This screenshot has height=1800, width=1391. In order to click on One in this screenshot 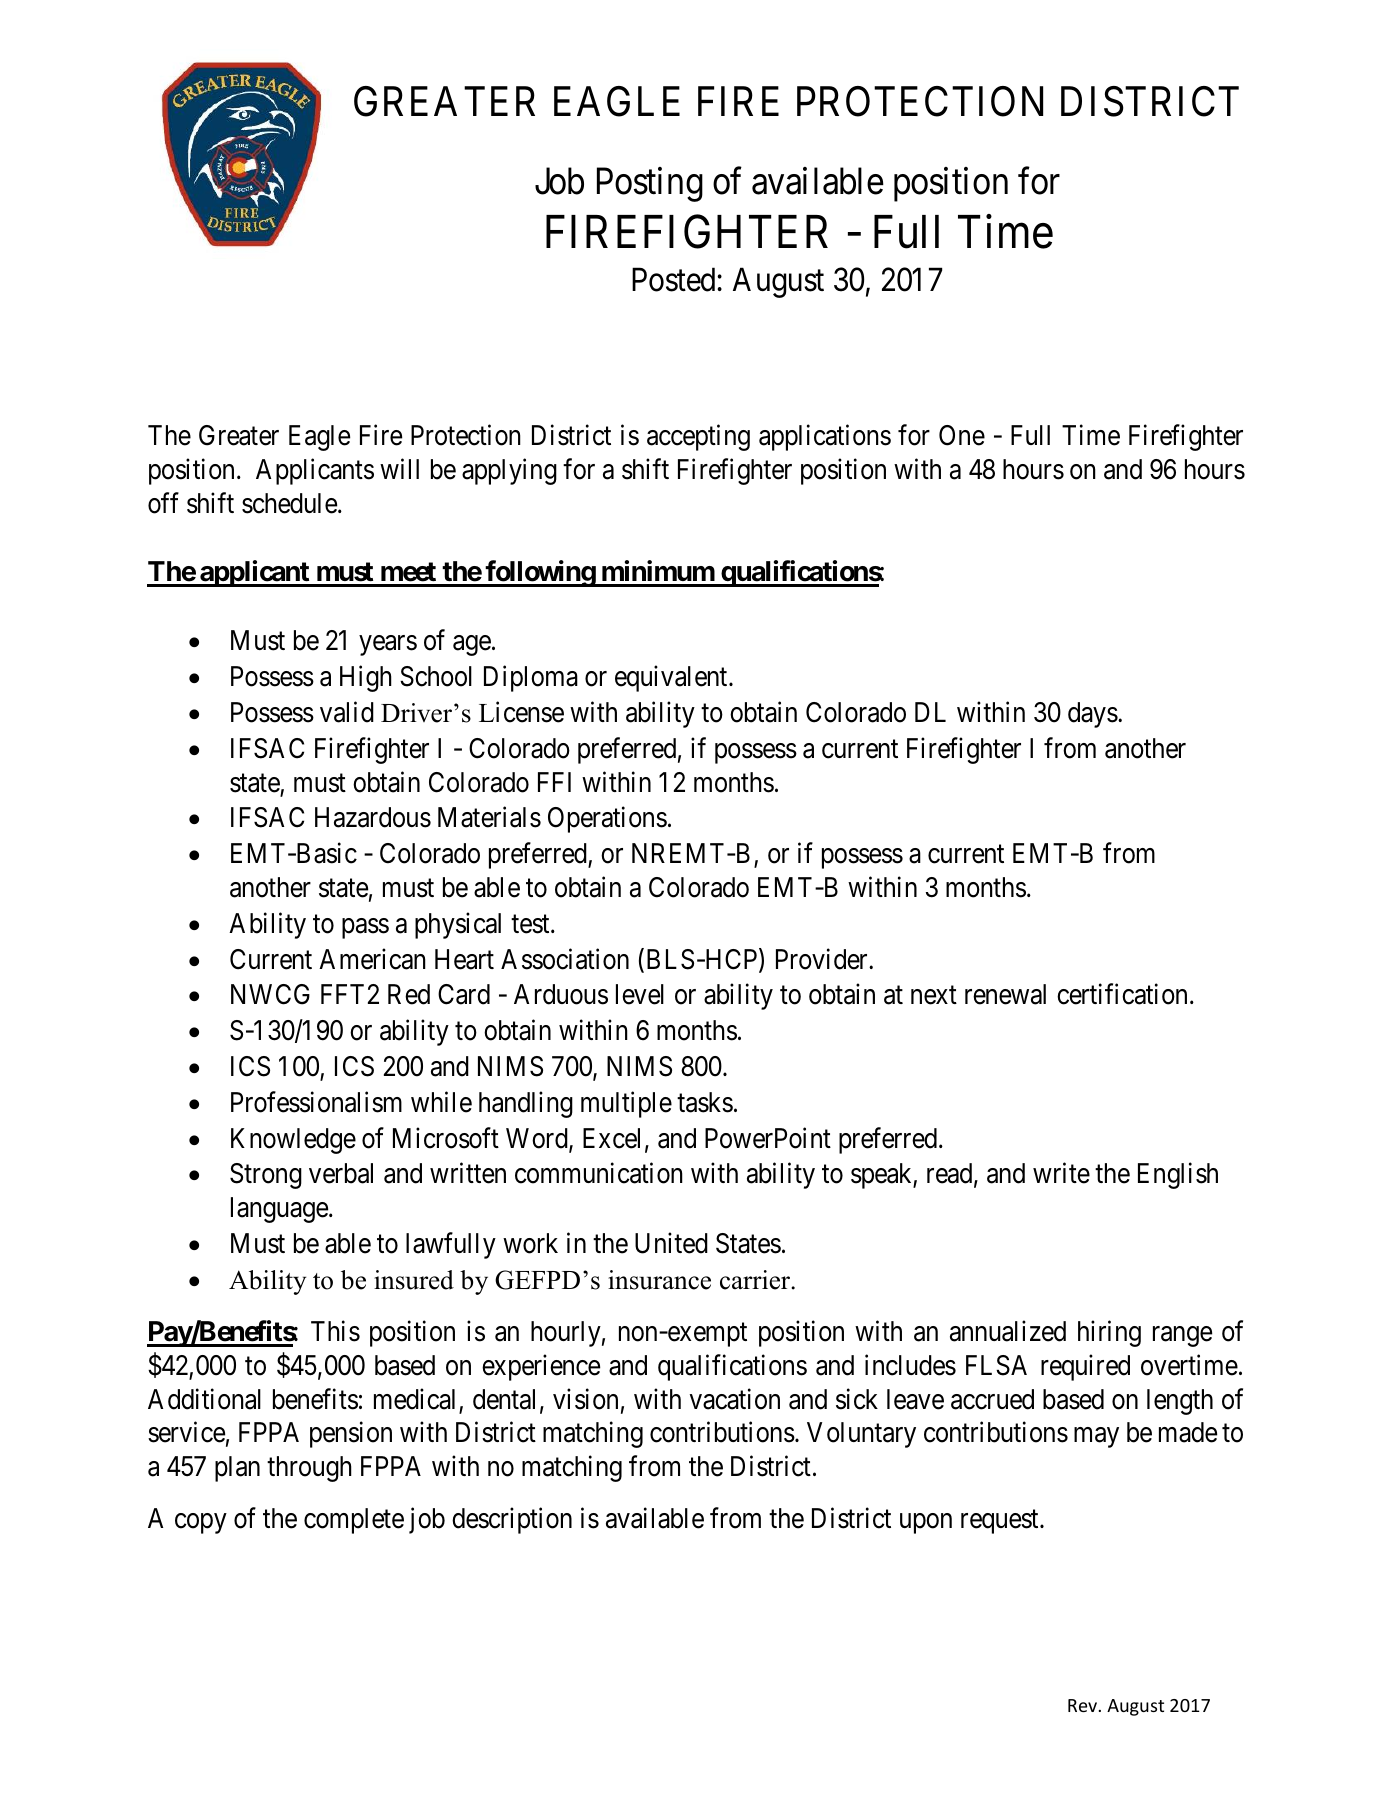, I will do `click(962, 435)`.
